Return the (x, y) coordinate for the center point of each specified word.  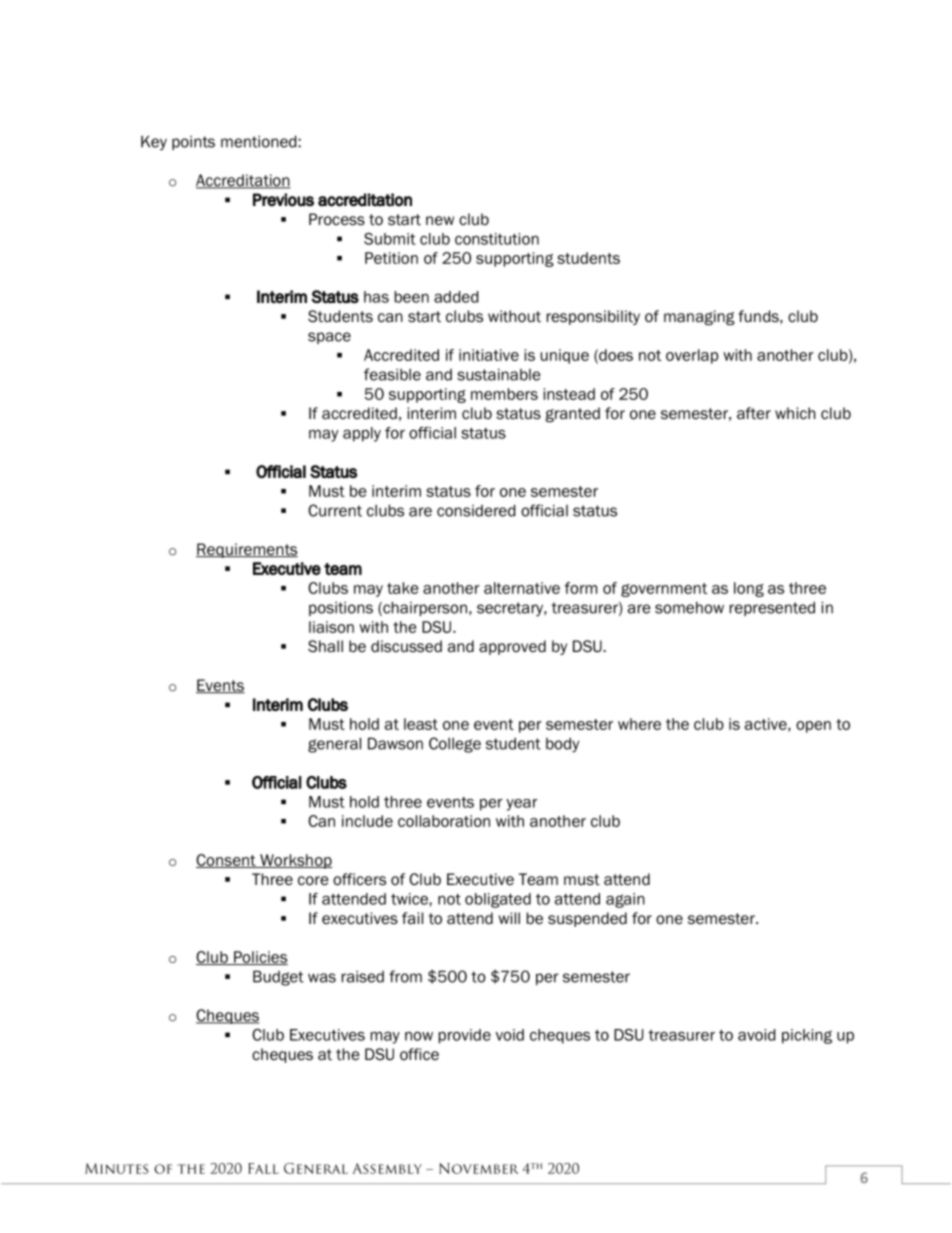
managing (699, 318)
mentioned (260, 141)
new (440, 221)
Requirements (247, 550)
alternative (522, 588)
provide (465, 1036)
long (749, 589)
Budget (278, 978)
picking (807, 1036)
